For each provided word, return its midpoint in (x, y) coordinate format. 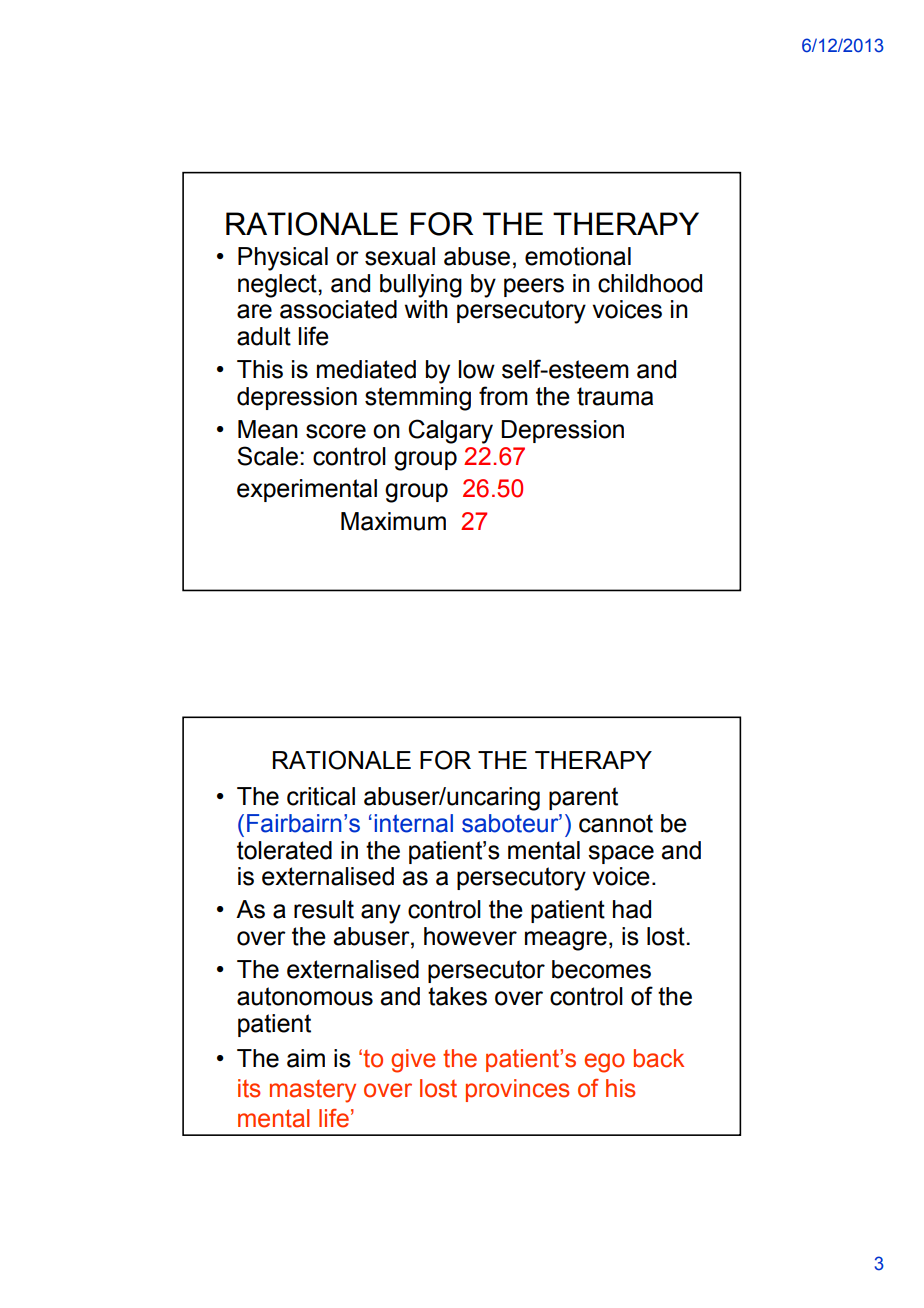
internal (414, 823)
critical (321, 796)
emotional (578, 256)
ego (605, 1063)
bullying (421, 286)
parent (583, 798)
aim (306, 1058)
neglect (278, 286)
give (413, 1061)
